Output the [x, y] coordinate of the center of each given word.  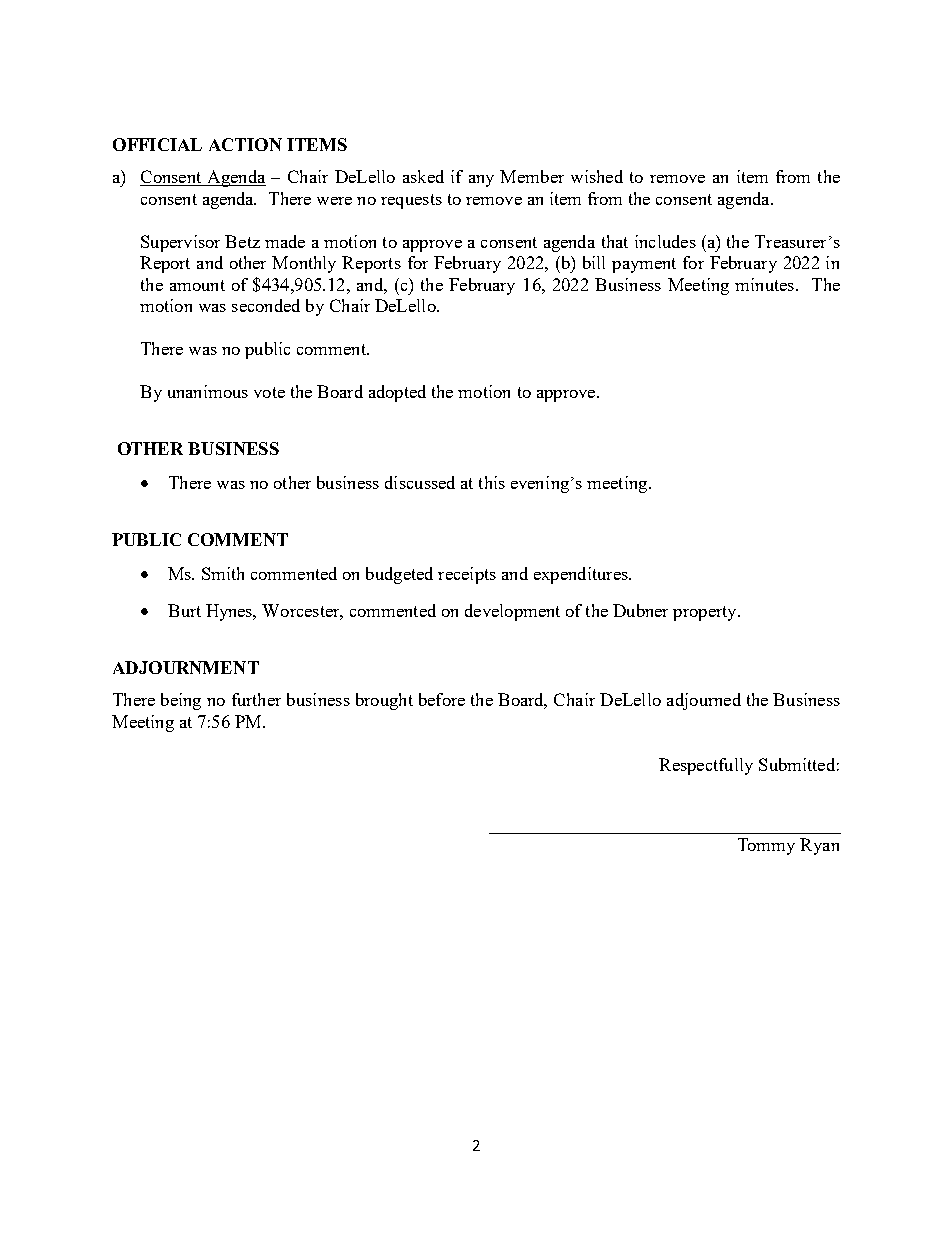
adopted [397, 393]
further [256, 699]
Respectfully [706, 766]
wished [597, 176]
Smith [223, 573]
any [481, 181]
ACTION [245, 144]
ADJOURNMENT [186, 667]
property [706, 613]
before [442, 699]
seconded [266, 305]
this [492, 482]
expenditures [582, 575]
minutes [764, 284]
